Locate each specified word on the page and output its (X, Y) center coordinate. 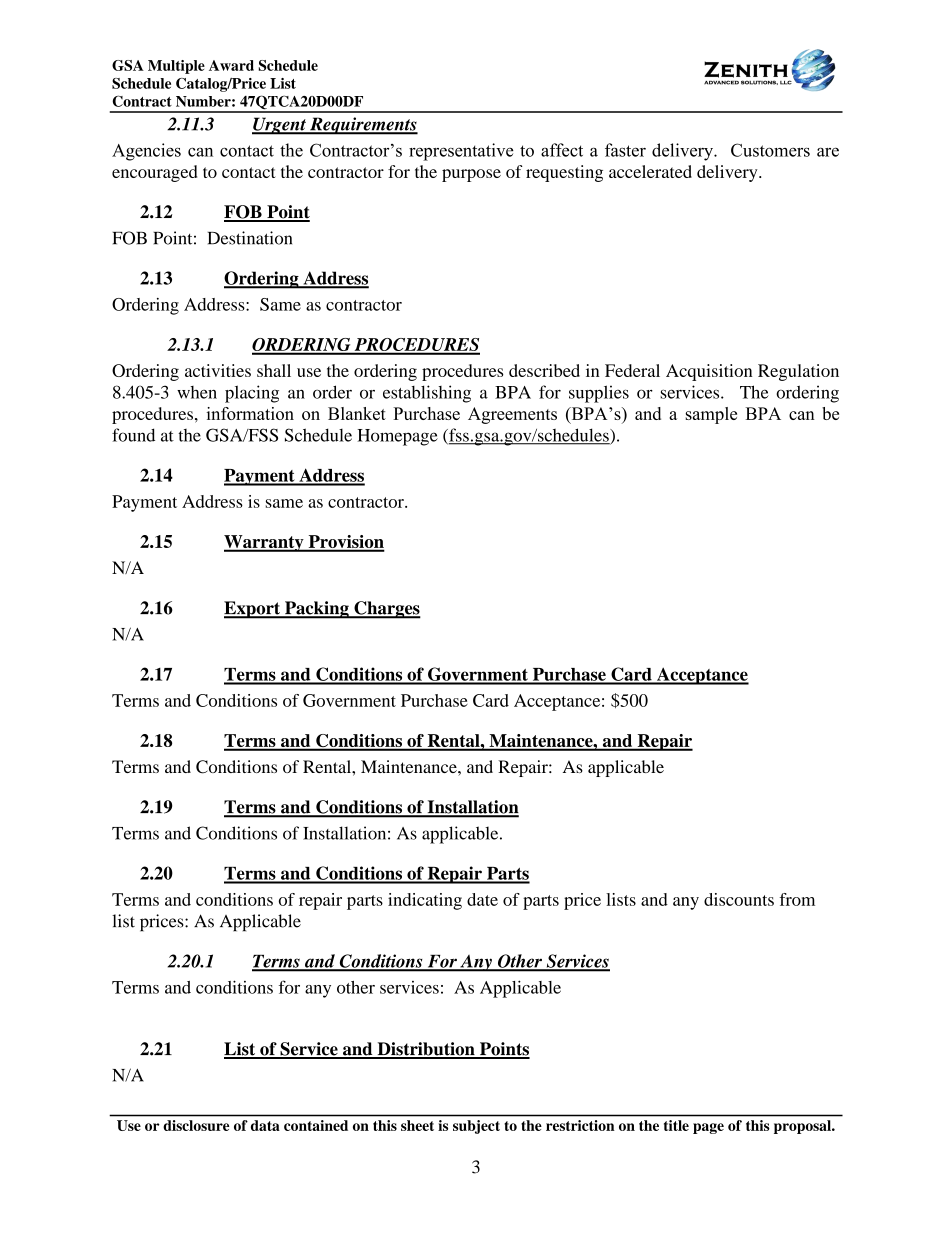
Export (253, 610)
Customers (770, 150)
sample (711, 415)
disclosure (196, 1125)
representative (461, 152)
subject (476, 1127)
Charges (386, 610)
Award (231, 65)
